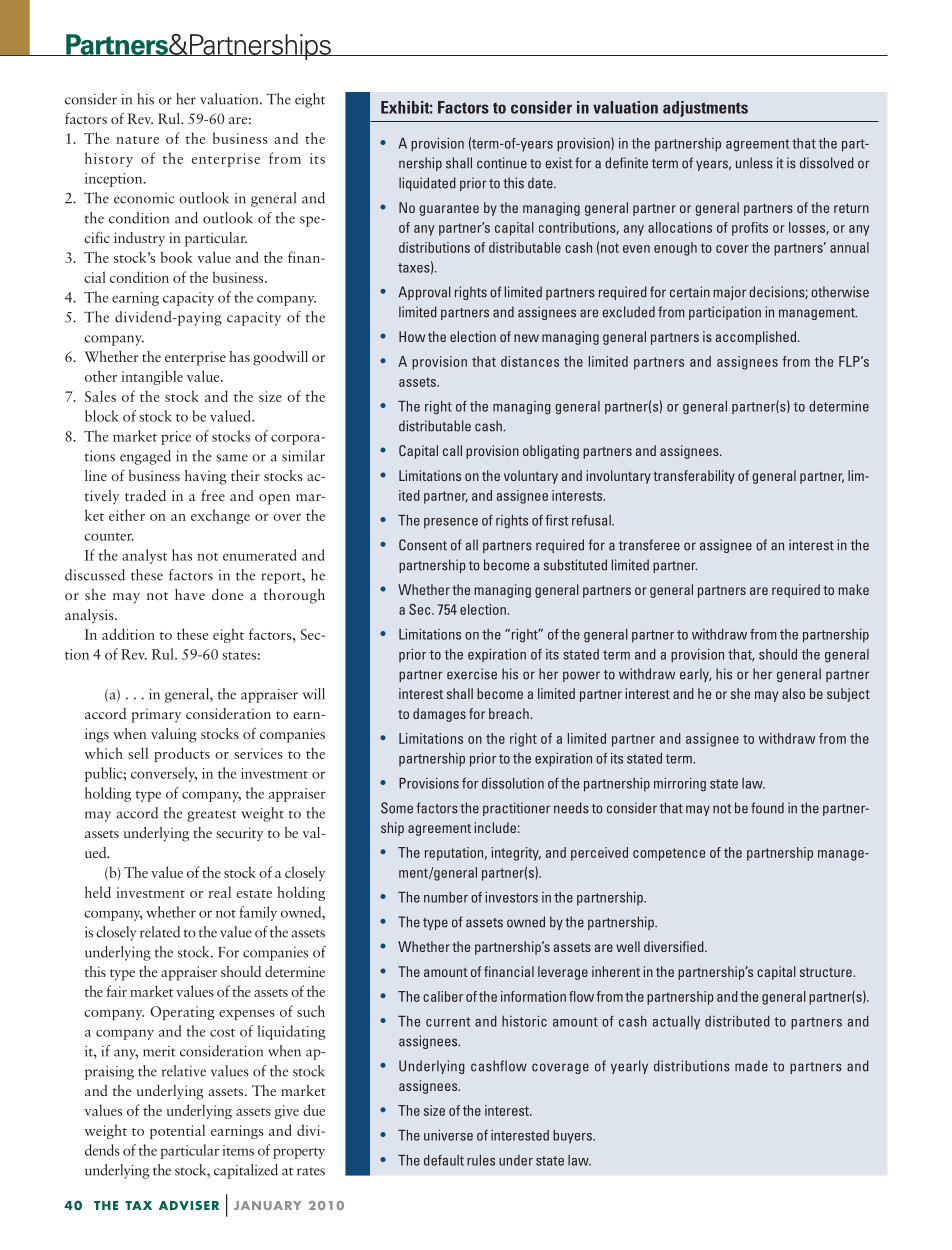 This page has height=1250, width=952. What do you see at coordinates (443, 996) in the page?
I see `caliber` at bounding box center [443, 996].
